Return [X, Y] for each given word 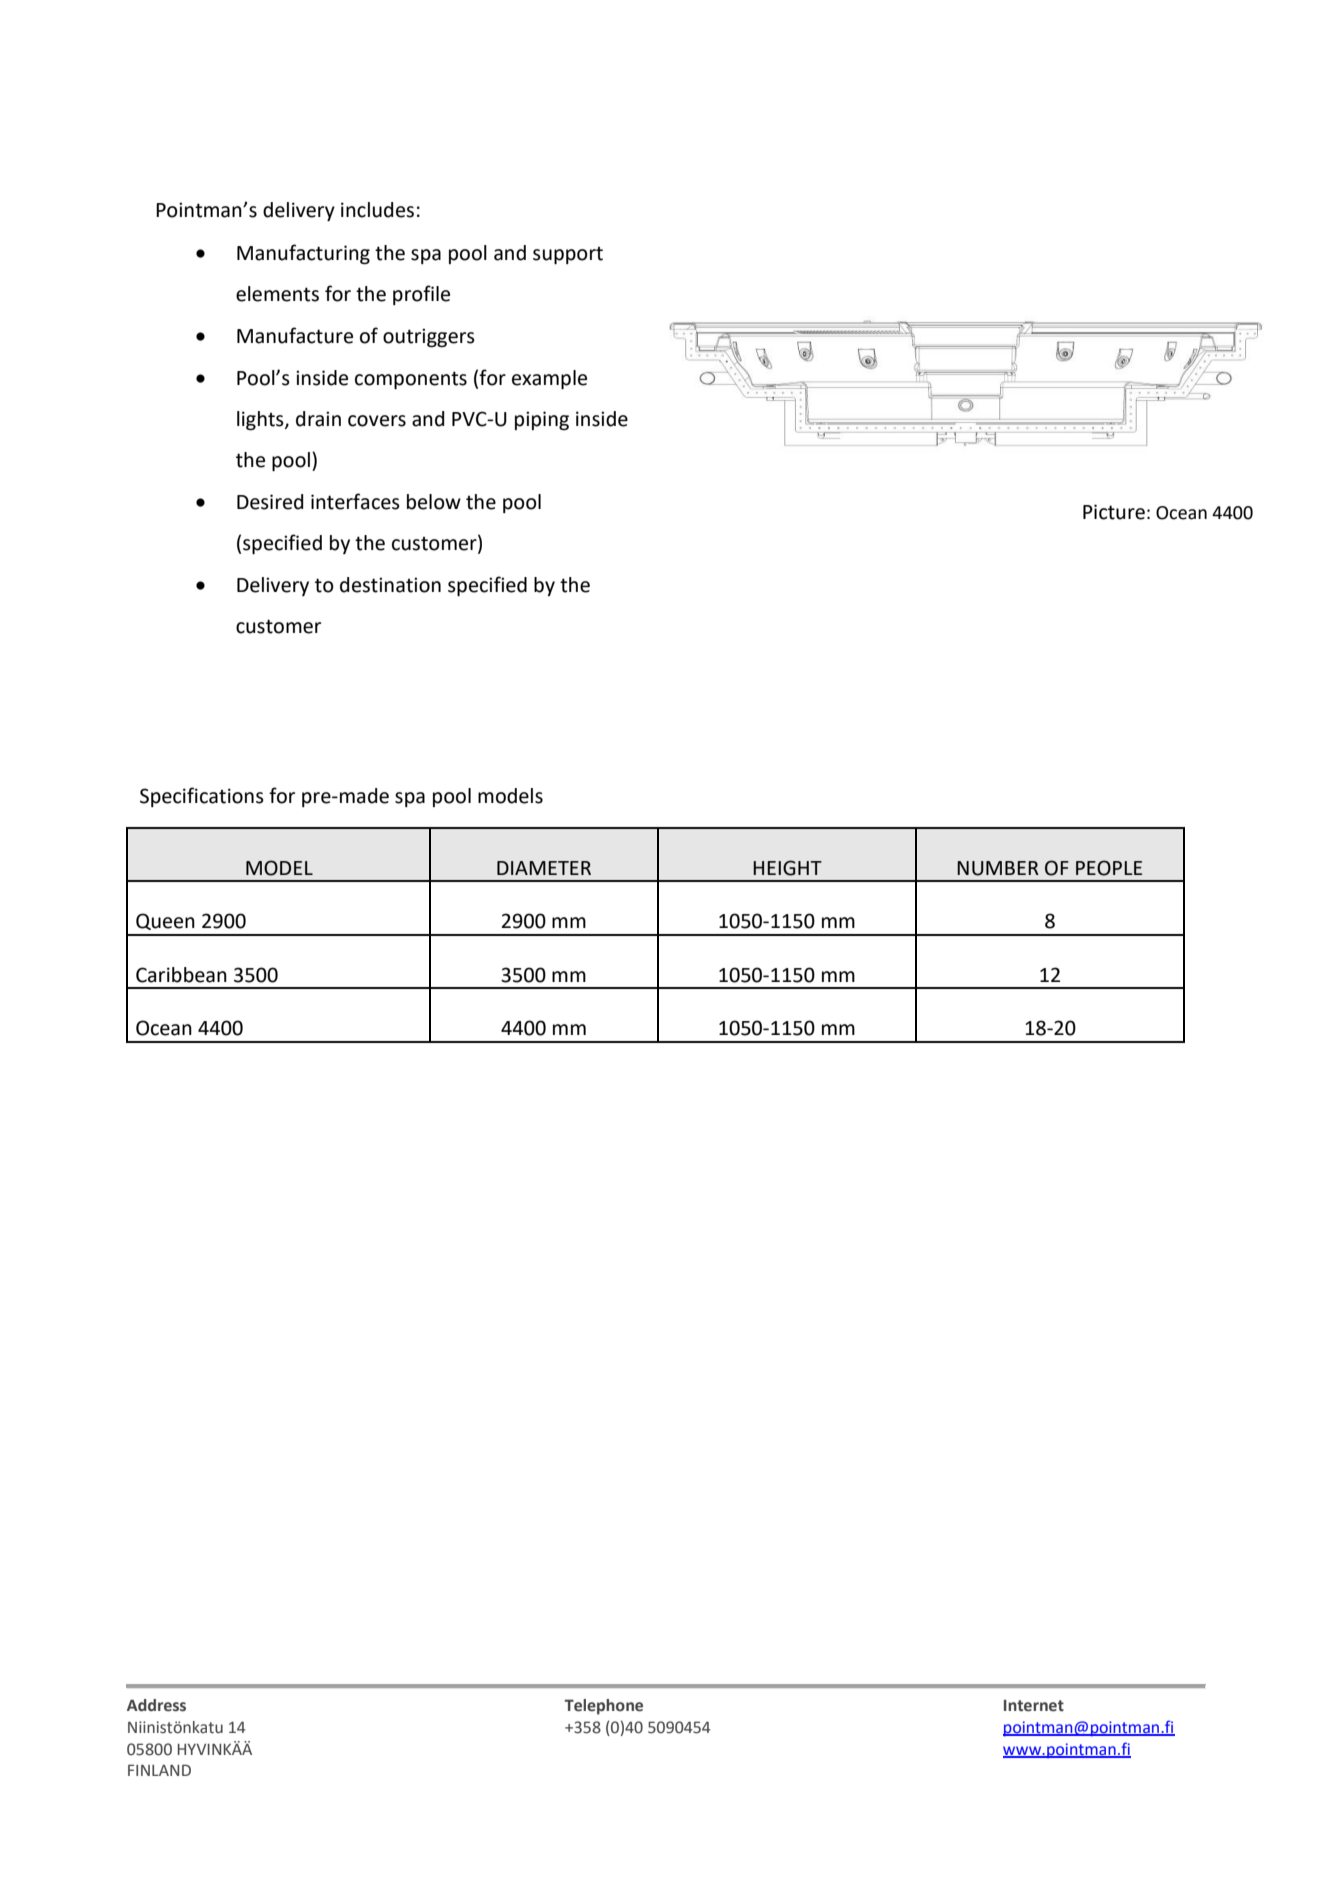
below [434, 502]
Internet [1034, 1706]
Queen [165, 921]
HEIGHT [787, 868]
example [549, 379]
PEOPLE [1109, 868]
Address [156, 1705]
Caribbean [181, 975]
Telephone [603, 1707]
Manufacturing [303, 254]
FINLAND [159, 1770]
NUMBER [998, 868]
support [568, 255]
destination [390, 585]
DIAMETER [544, 868]
